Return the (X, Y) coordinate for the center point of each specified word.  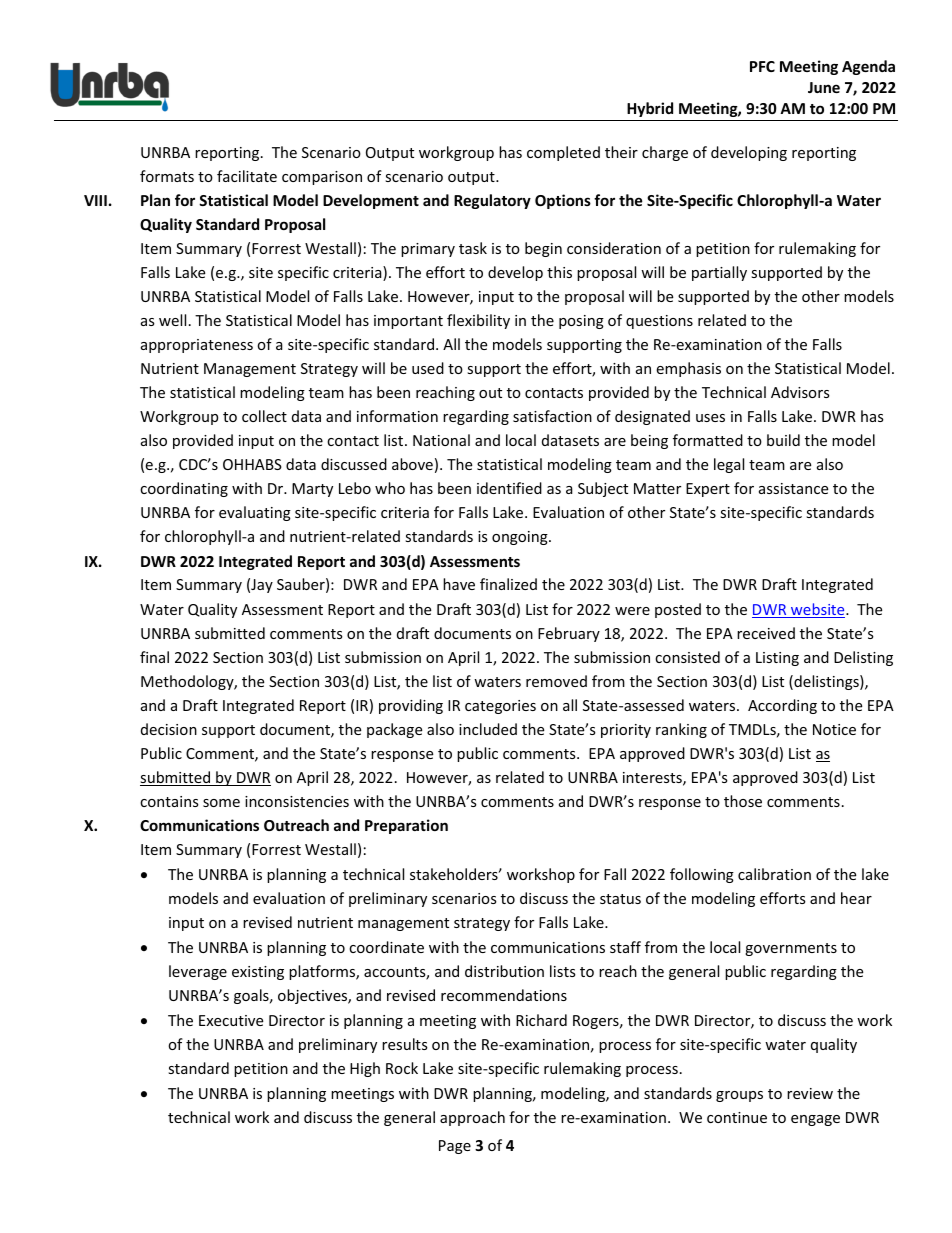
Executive (231, 1020)
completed (563, 153)
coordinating (184, 489)
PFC (762, 66)
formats (167, 176)
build (783, 440)
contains (169, 801)
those (743, 801)
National (441, 440)
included (488, 729)
